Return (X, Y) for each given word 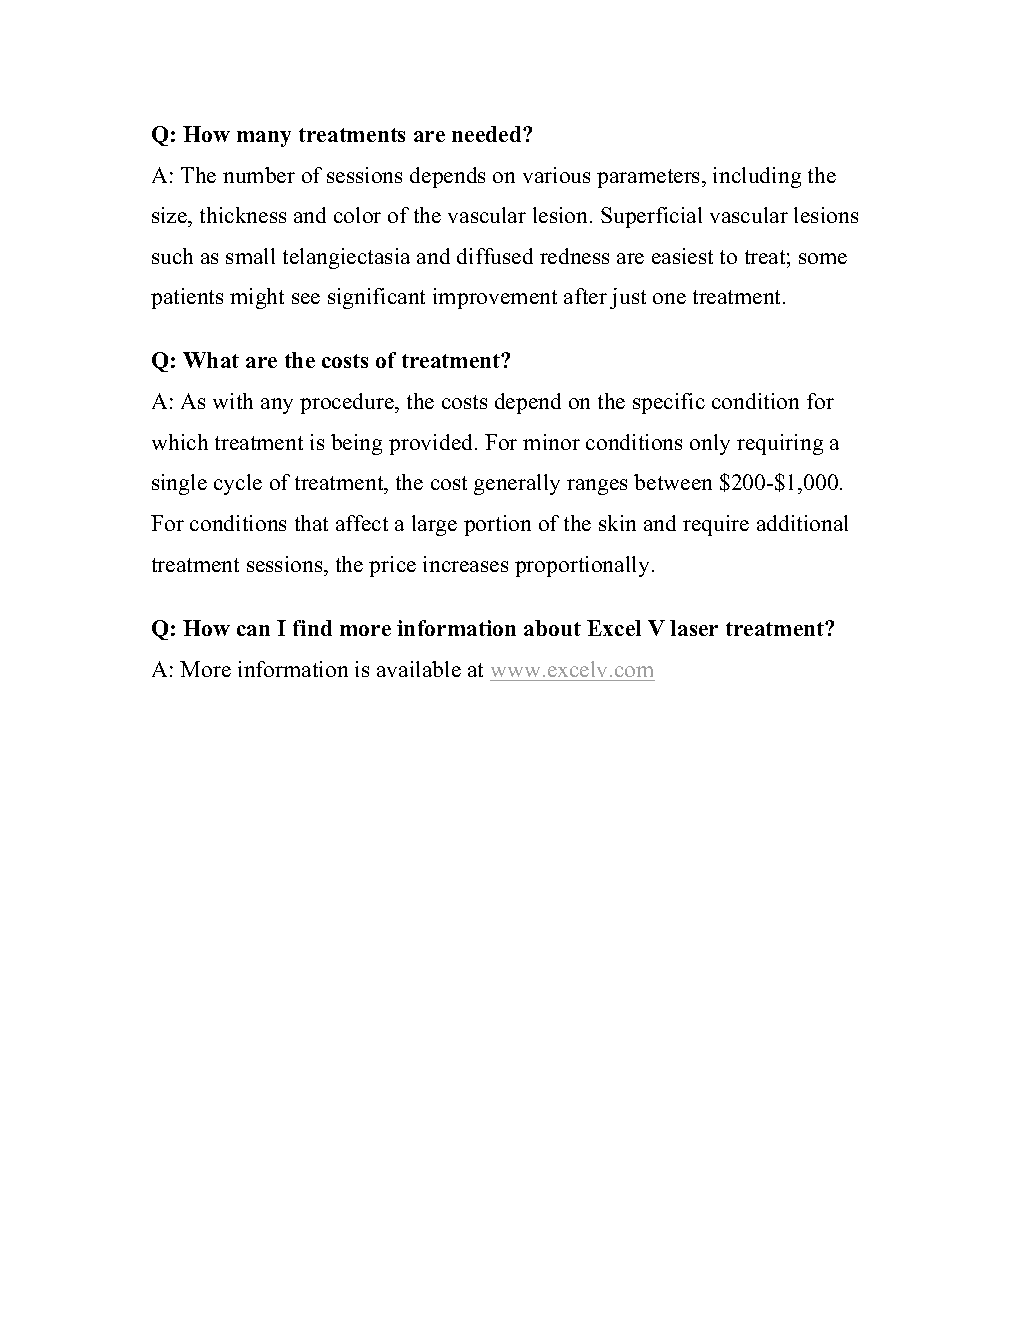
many (264, 139)
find (312, 628)
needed (488, 134)
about (552, 628)
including (757, 177)
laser (694, 628)
